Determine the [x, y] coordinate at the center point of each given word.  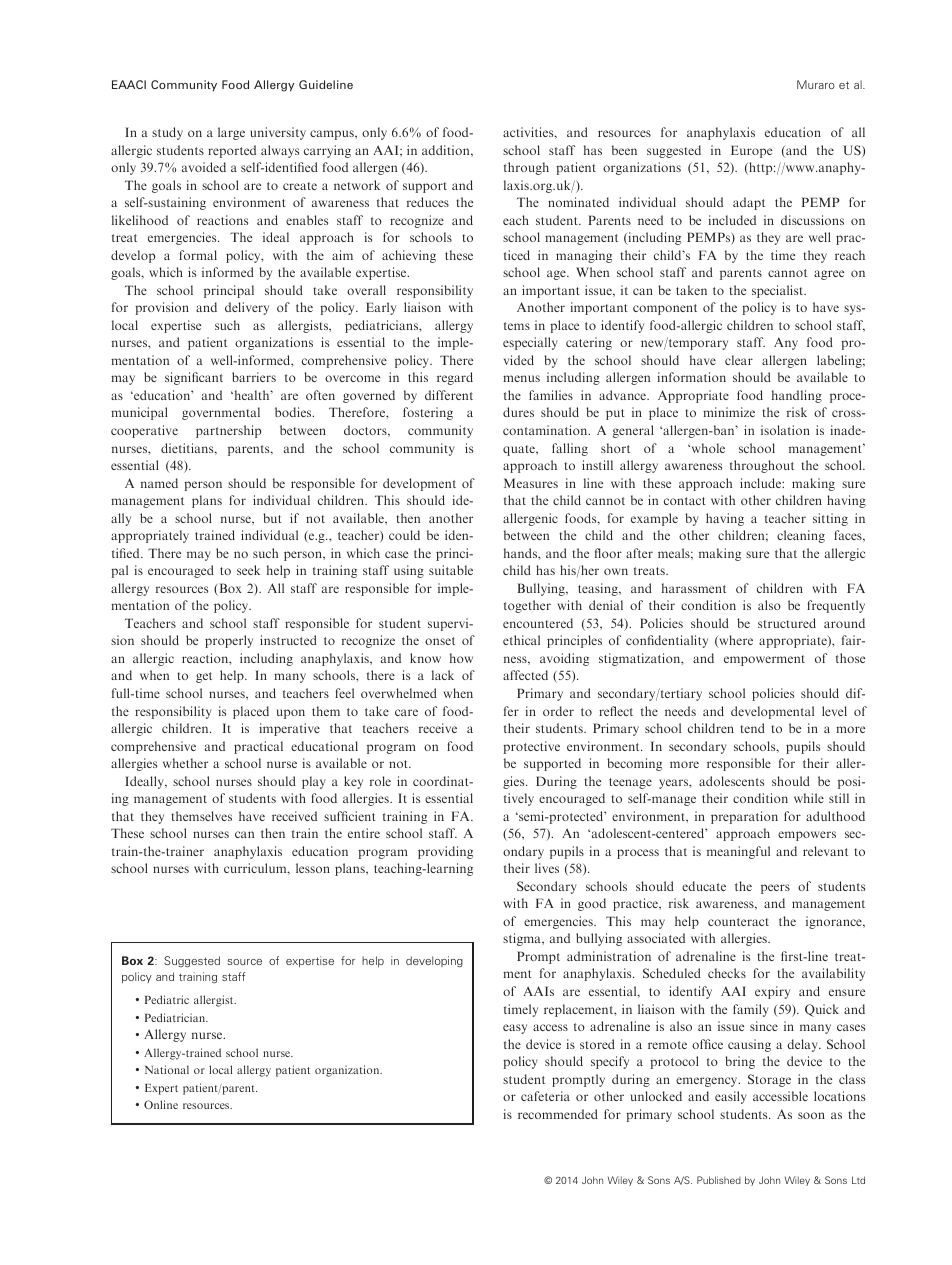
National [167, 1069]
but [272, 518]
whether [185, 763]
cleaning [801, 536]
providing [445, 852]
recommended [558, 1114]
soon [811, 1115]
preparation [744, 817]
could [404, 535]
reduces [428, 202]
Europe [751, 151]
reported [232, 151]
